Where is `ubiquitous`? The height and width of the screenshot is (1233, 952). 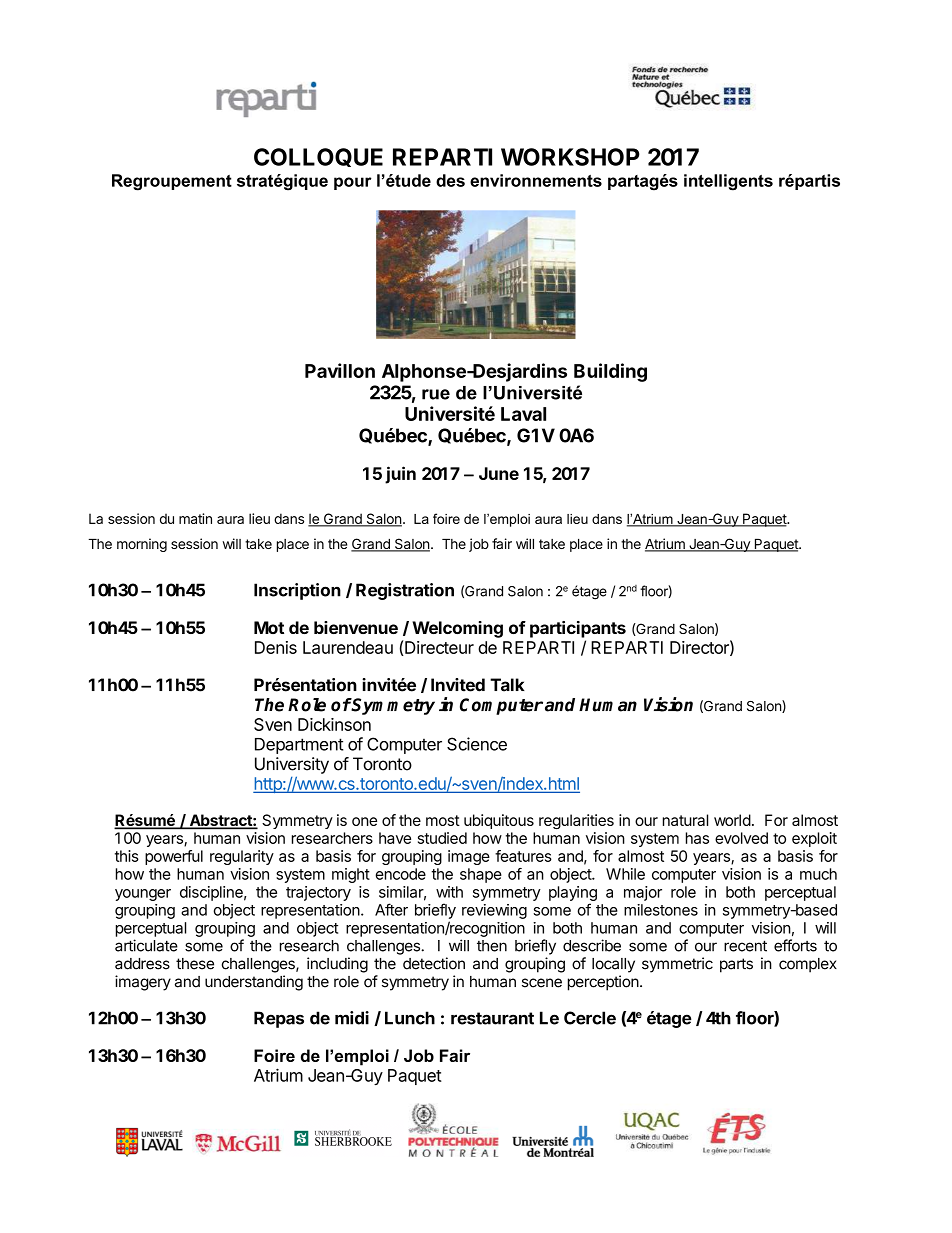
ubiquitous is located at coordinates (499, 821).
